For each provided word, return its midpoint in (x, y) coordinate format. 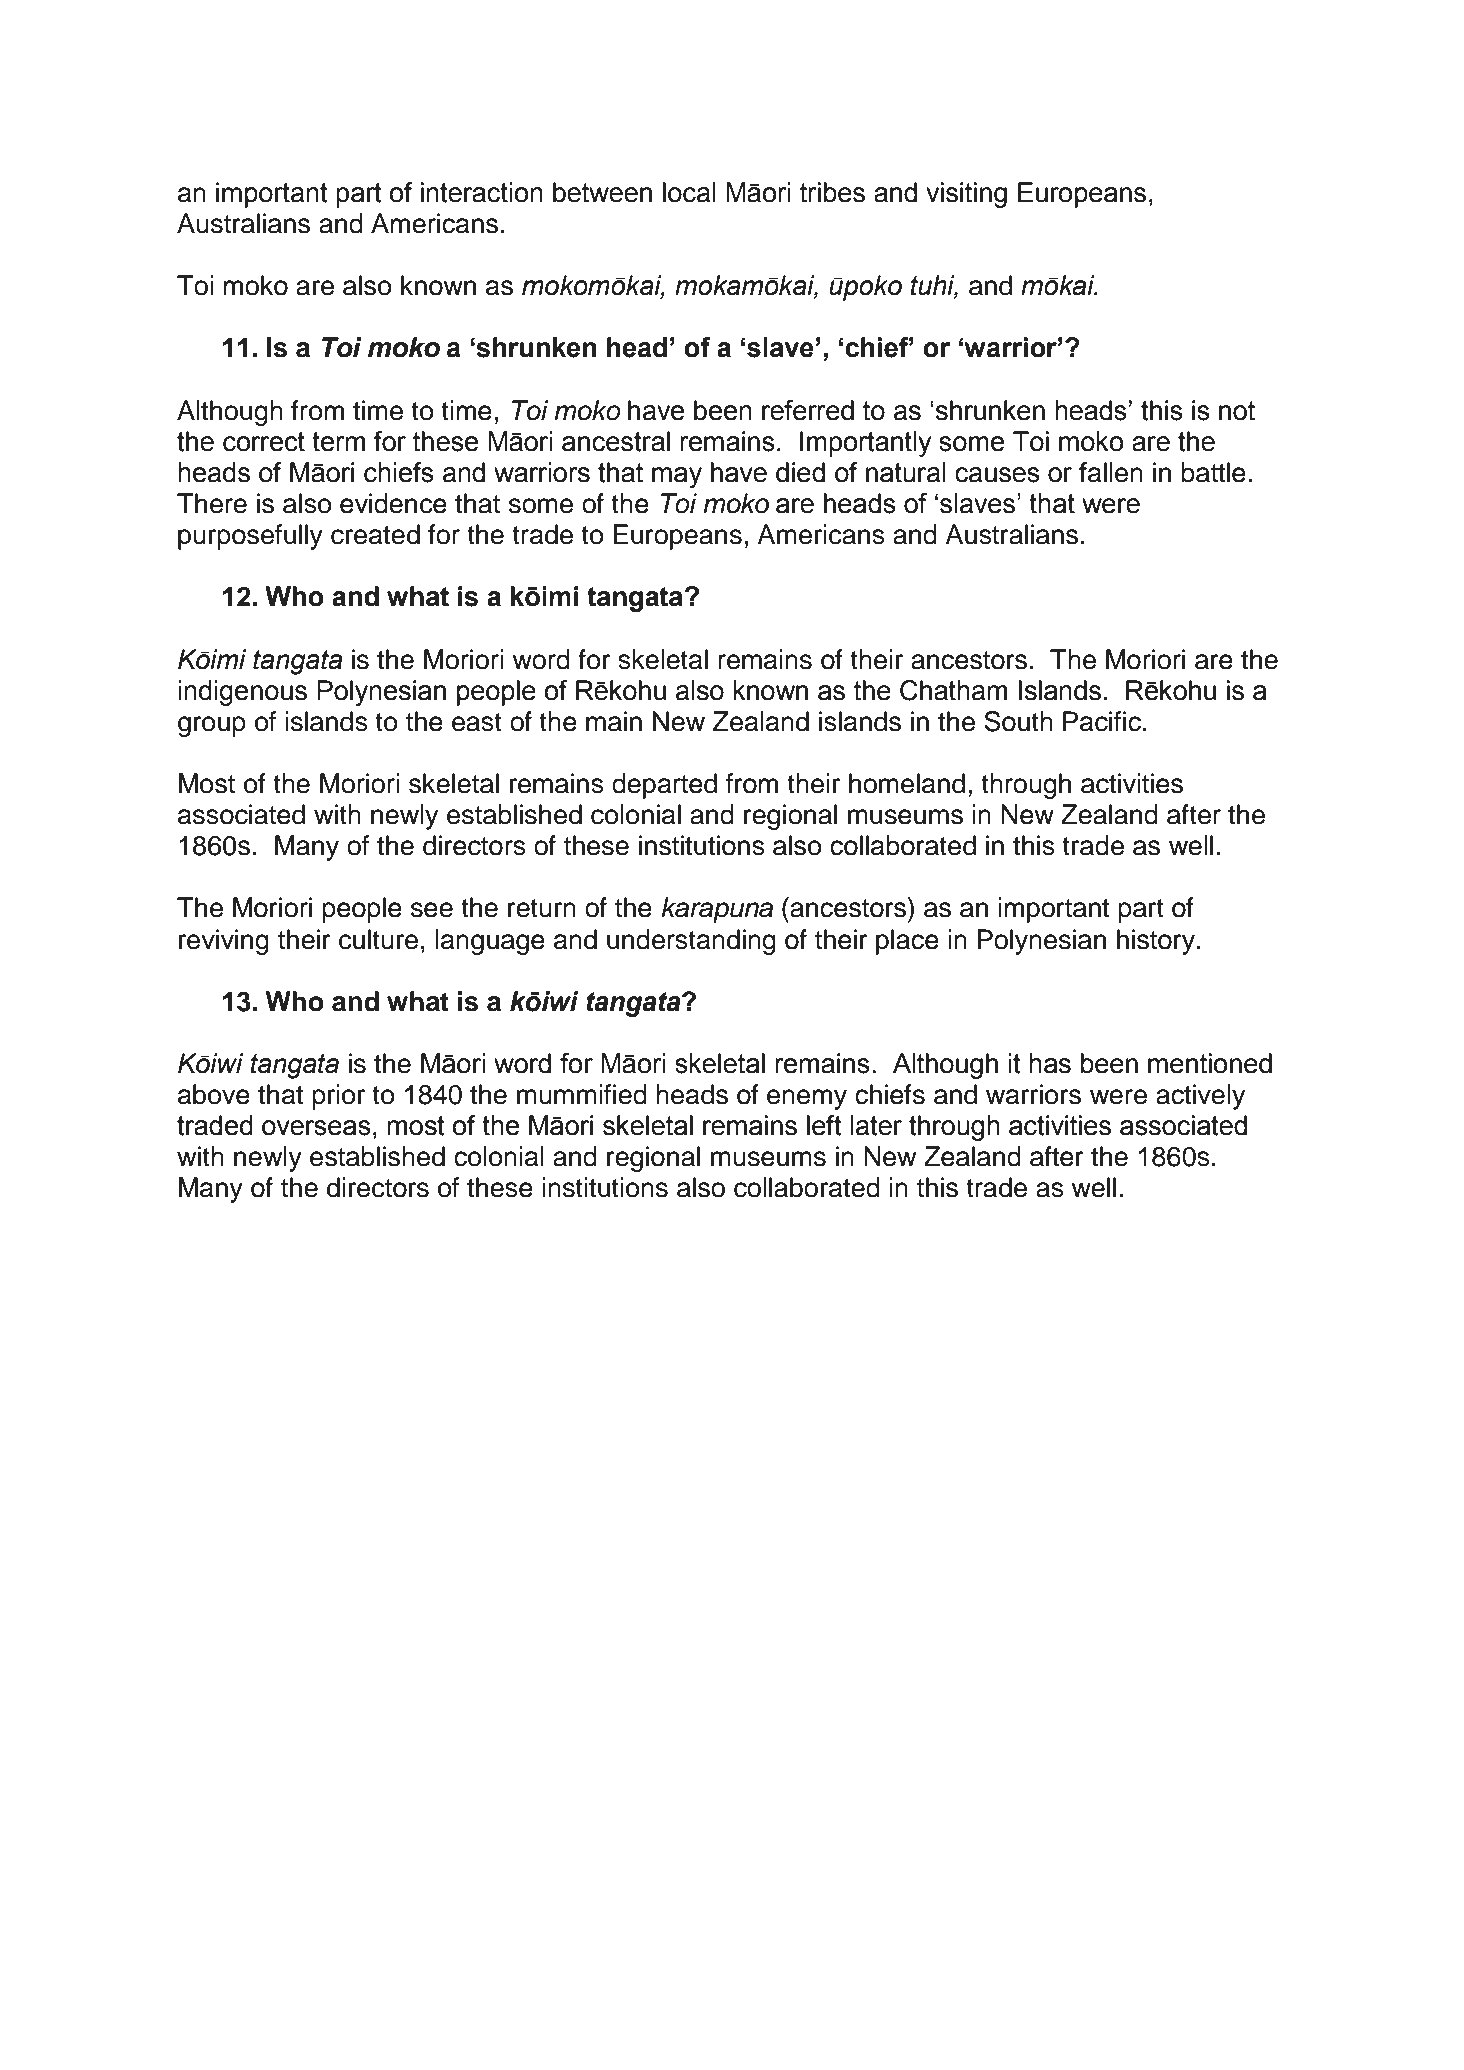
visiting (966, 195)
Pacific (1102, 721)
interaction (482, 192)
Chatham (953, 690)
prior (338, 1097)
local (689, 192)
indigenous (242, 693)
